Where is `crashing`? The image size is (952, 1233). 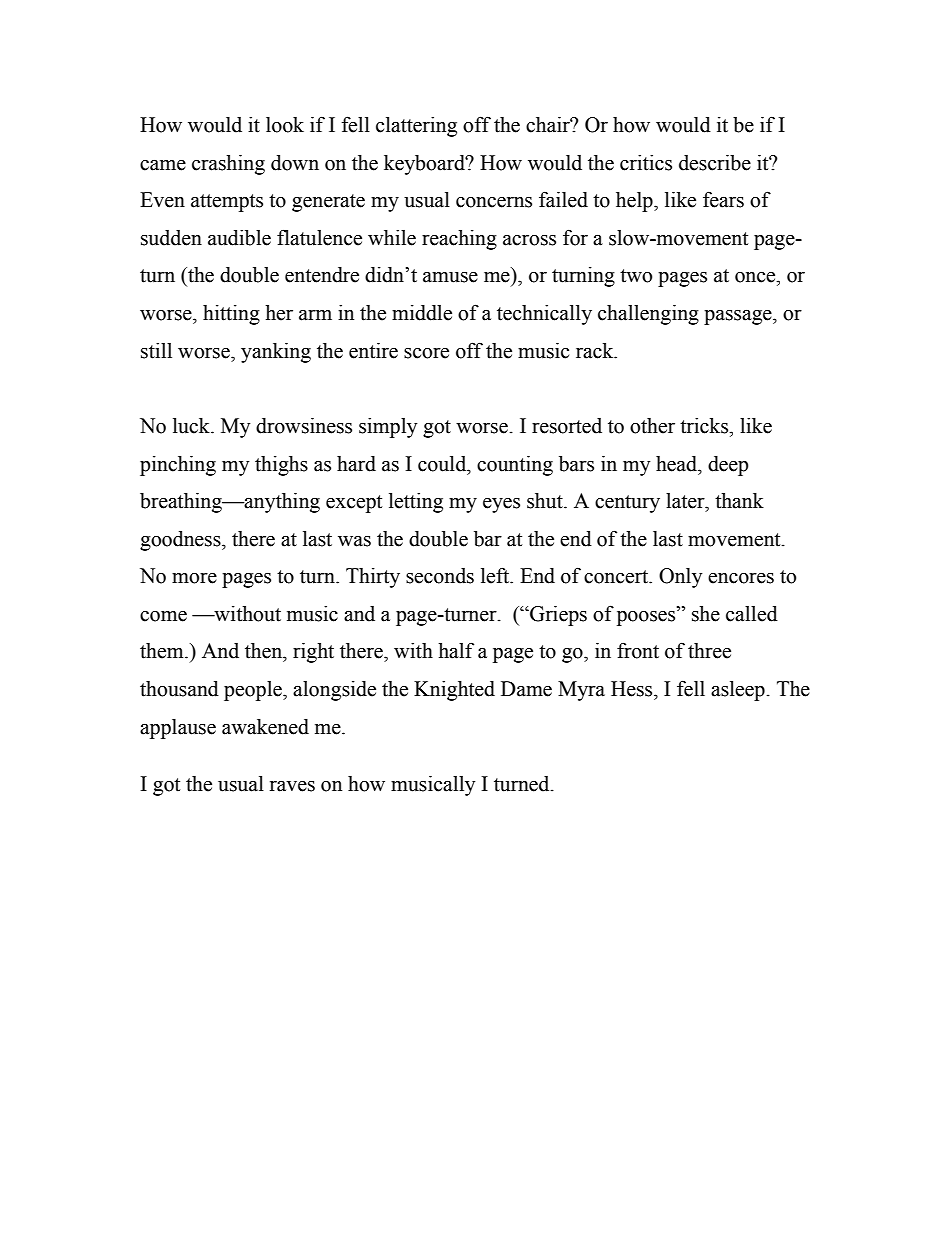
crashing is located at coordinates (228, 165).
